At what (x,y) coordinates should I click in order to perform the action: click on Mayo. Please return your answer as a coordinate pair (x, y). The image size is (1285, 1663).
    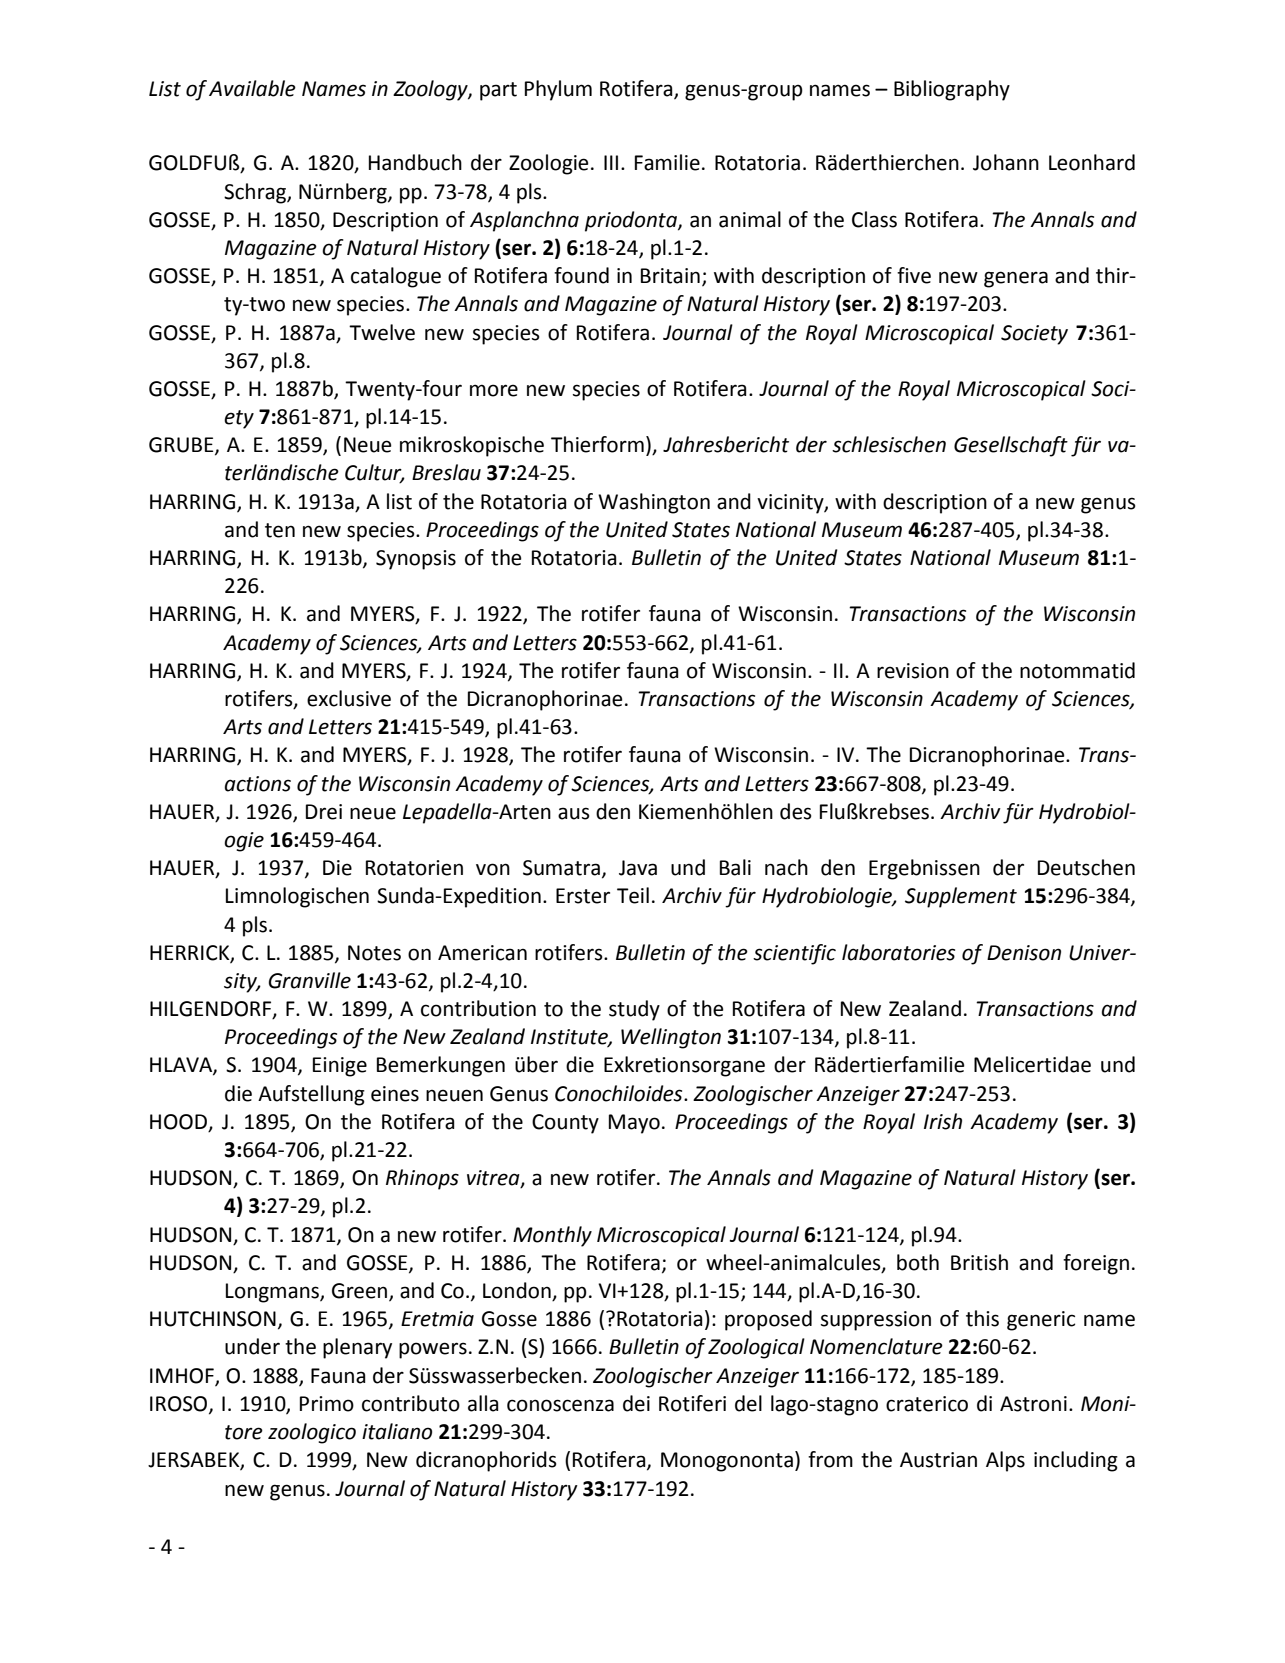
    Looking at the image, I should click on (634, 1124).
